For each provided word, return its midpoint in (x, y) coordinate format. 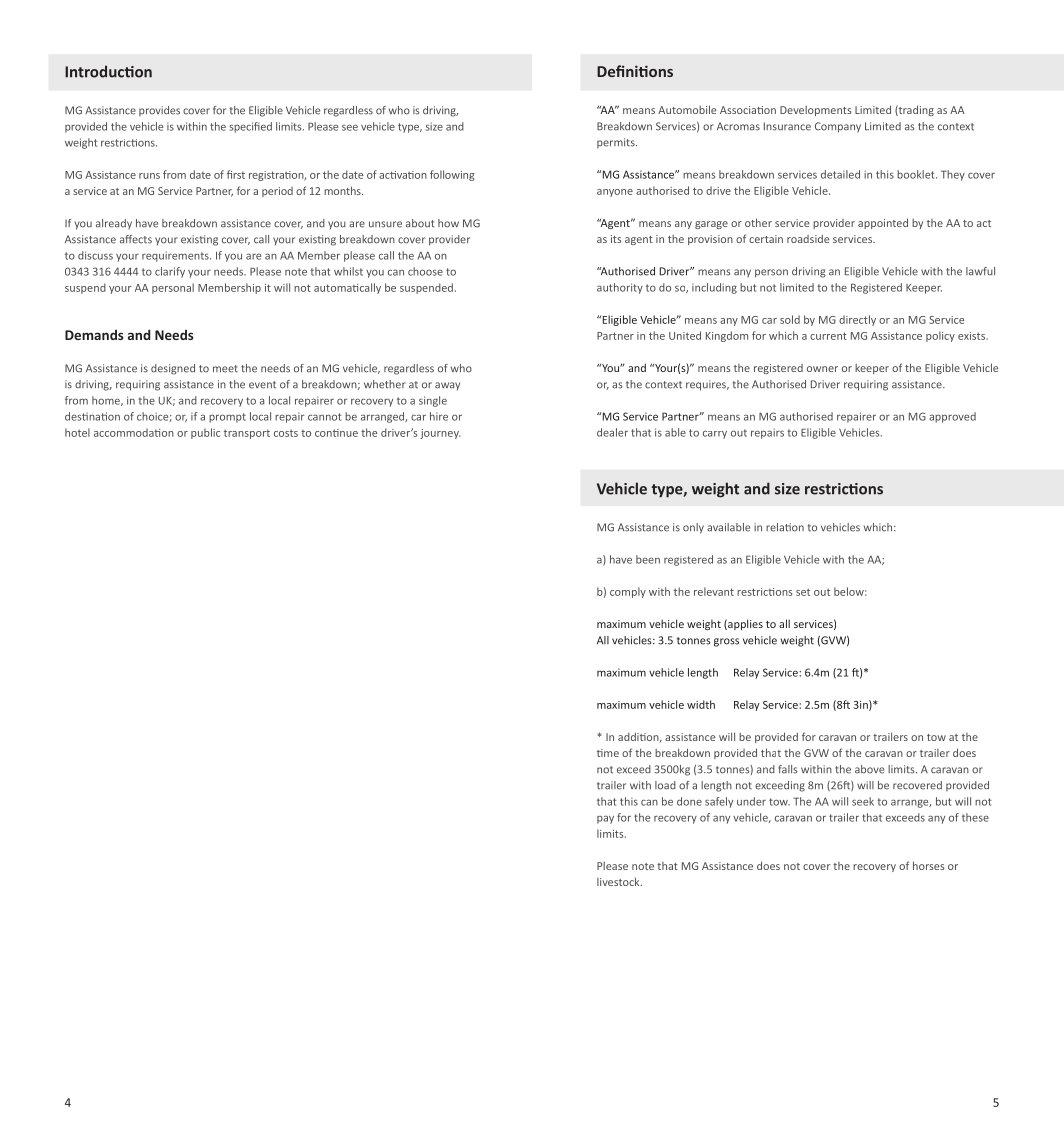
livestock (619, 881)
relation (785, 527)
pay (605, 819)
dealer (612, 432)
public (205, 433)
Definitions (635, 71)
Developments (815, 111)
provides (159, 111)
